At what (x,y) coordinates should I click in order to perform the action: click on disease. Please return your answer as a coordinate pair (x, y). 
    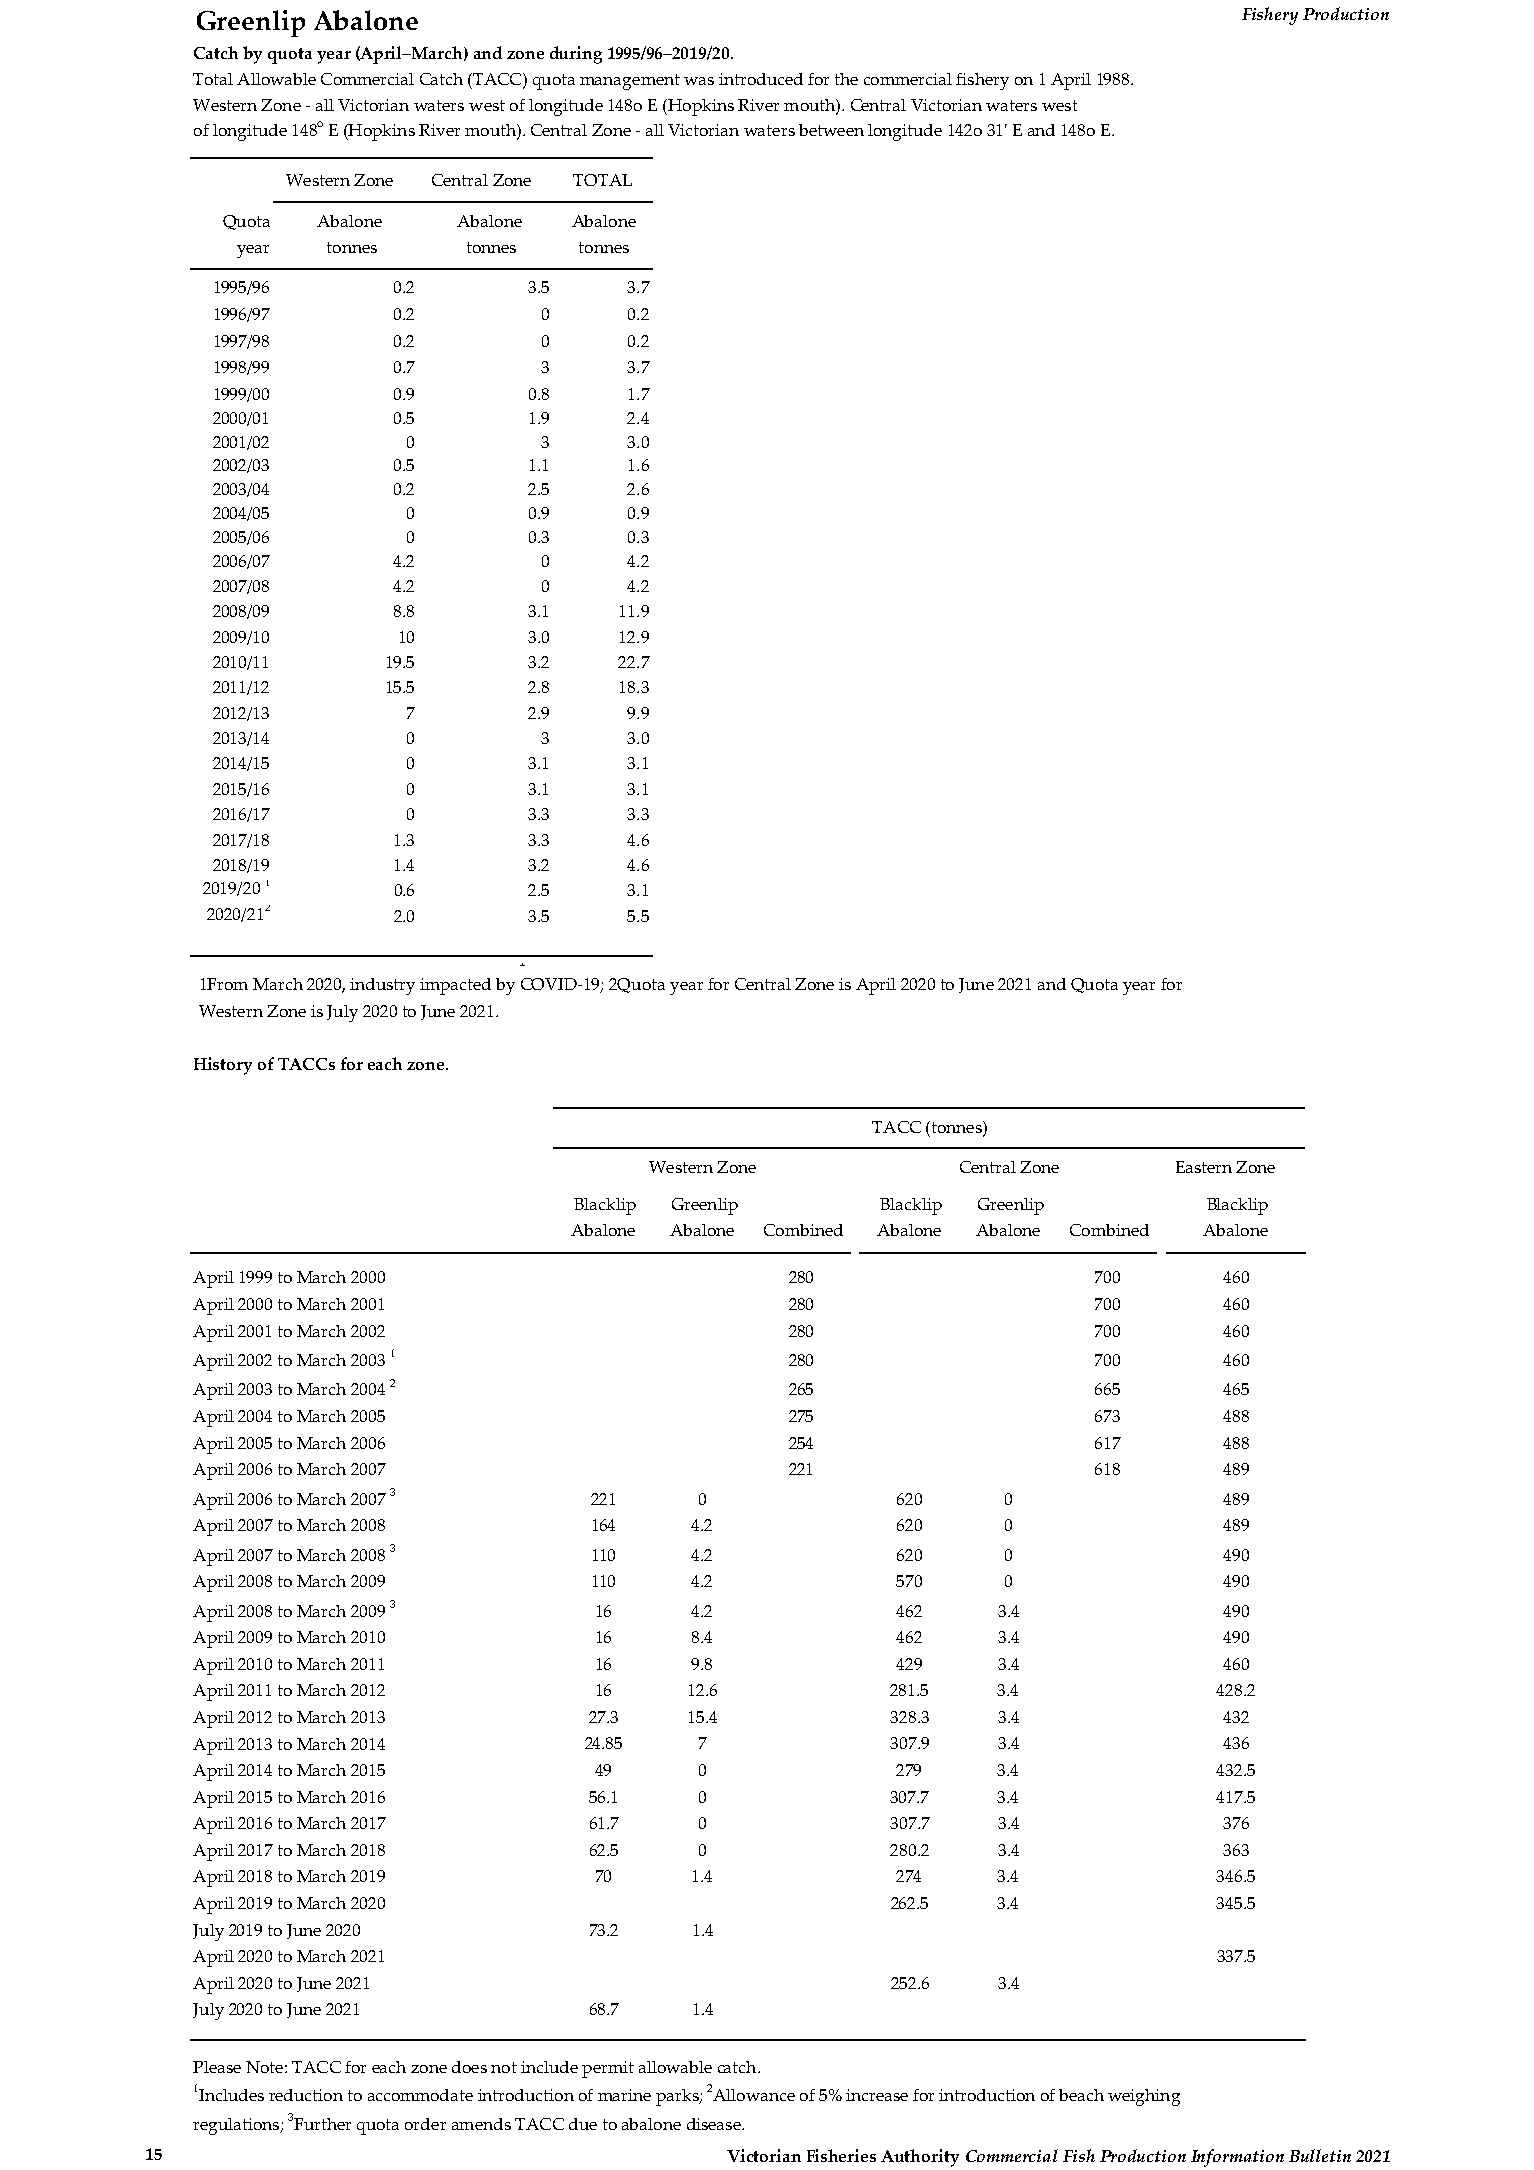
    Looking at the image, I should click on (715, 2124).
